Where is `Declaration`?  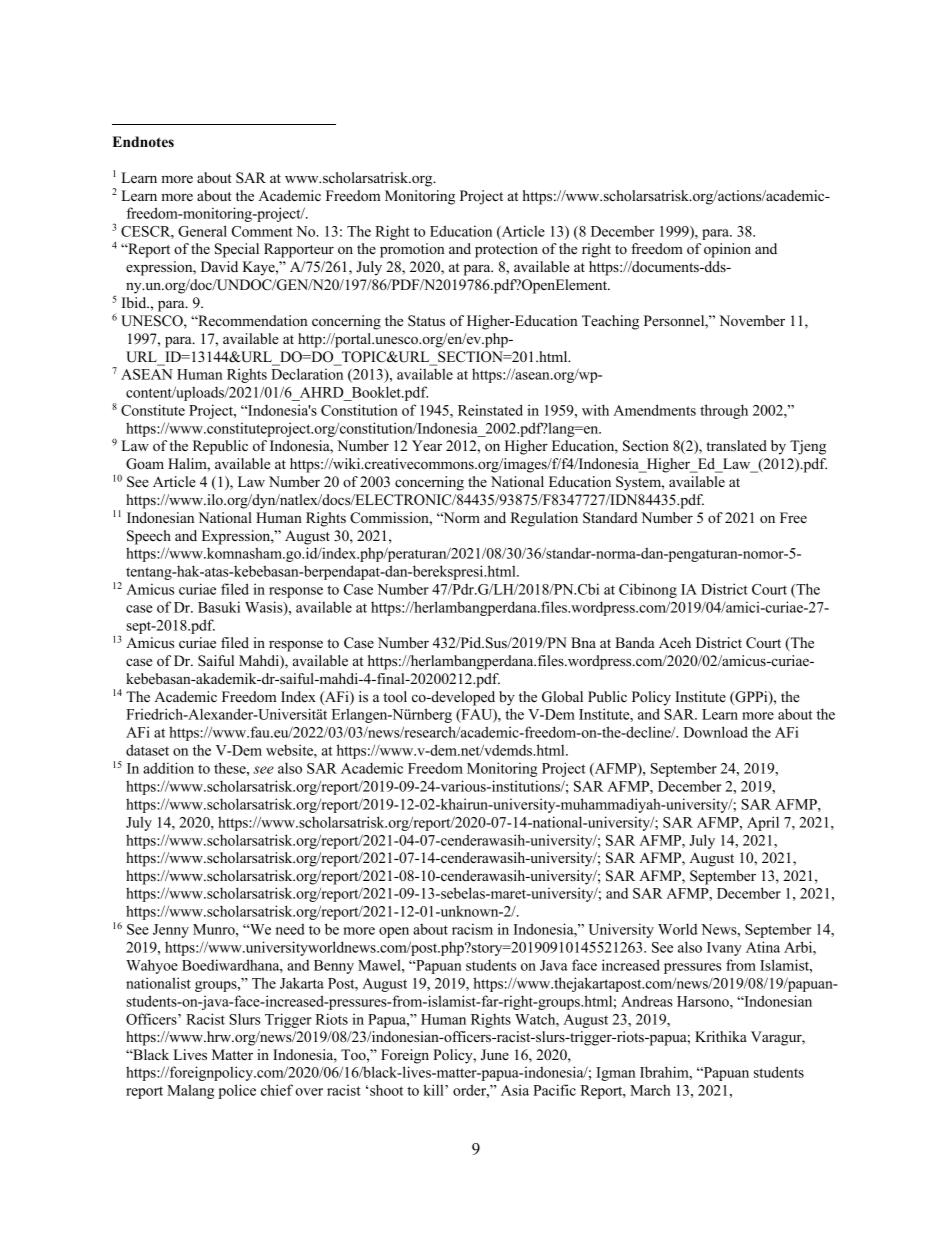
Declaration is located at coordinates (307, 374).
